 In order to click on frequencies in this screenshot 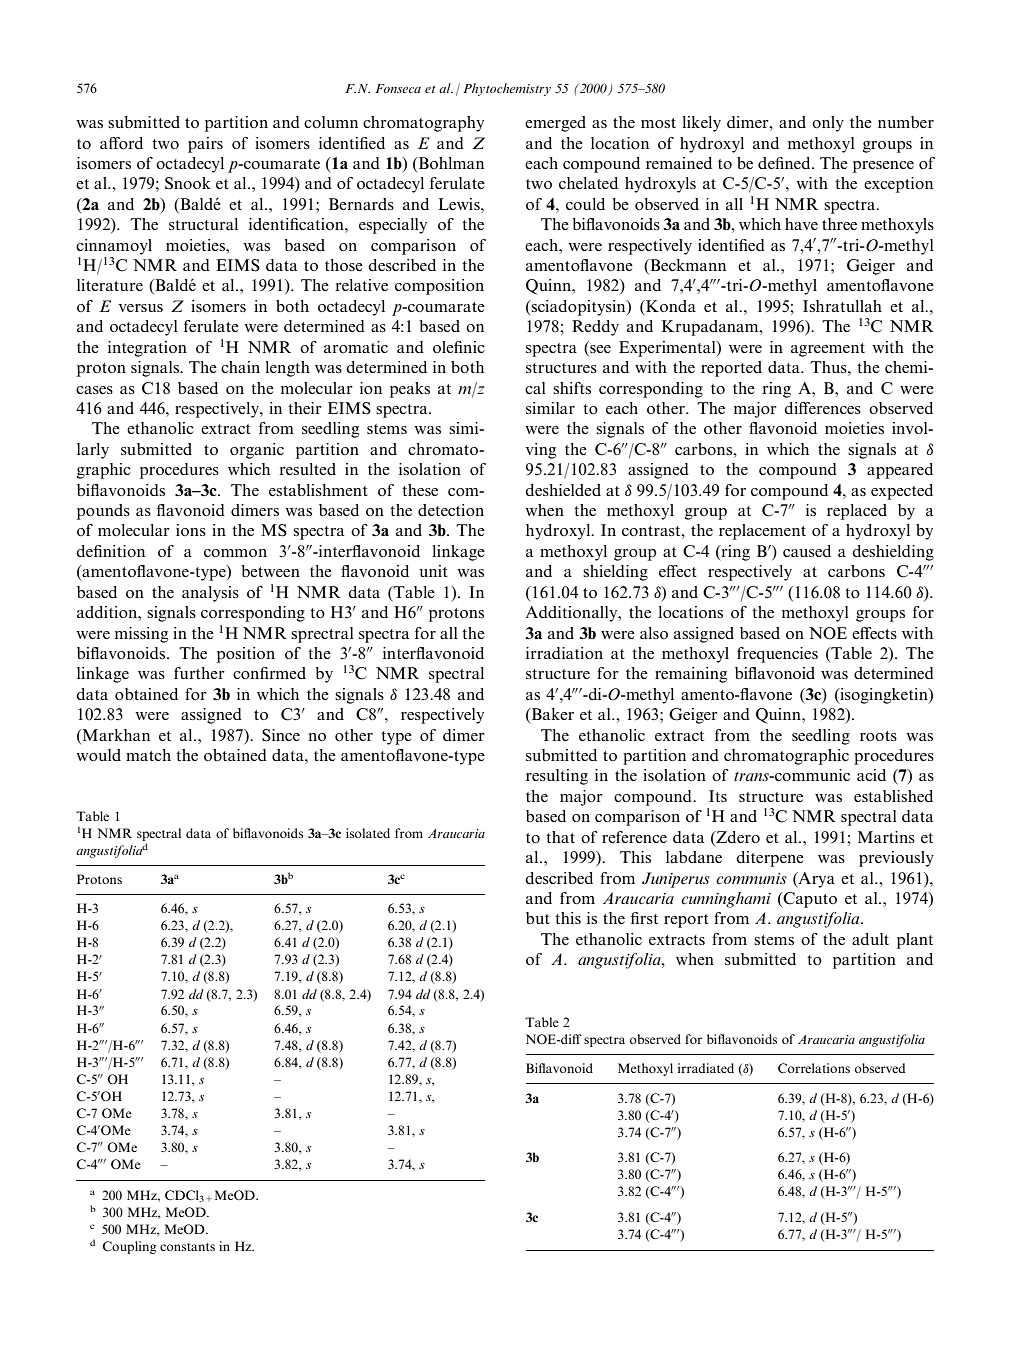, I will do `click(777, 655)`.
